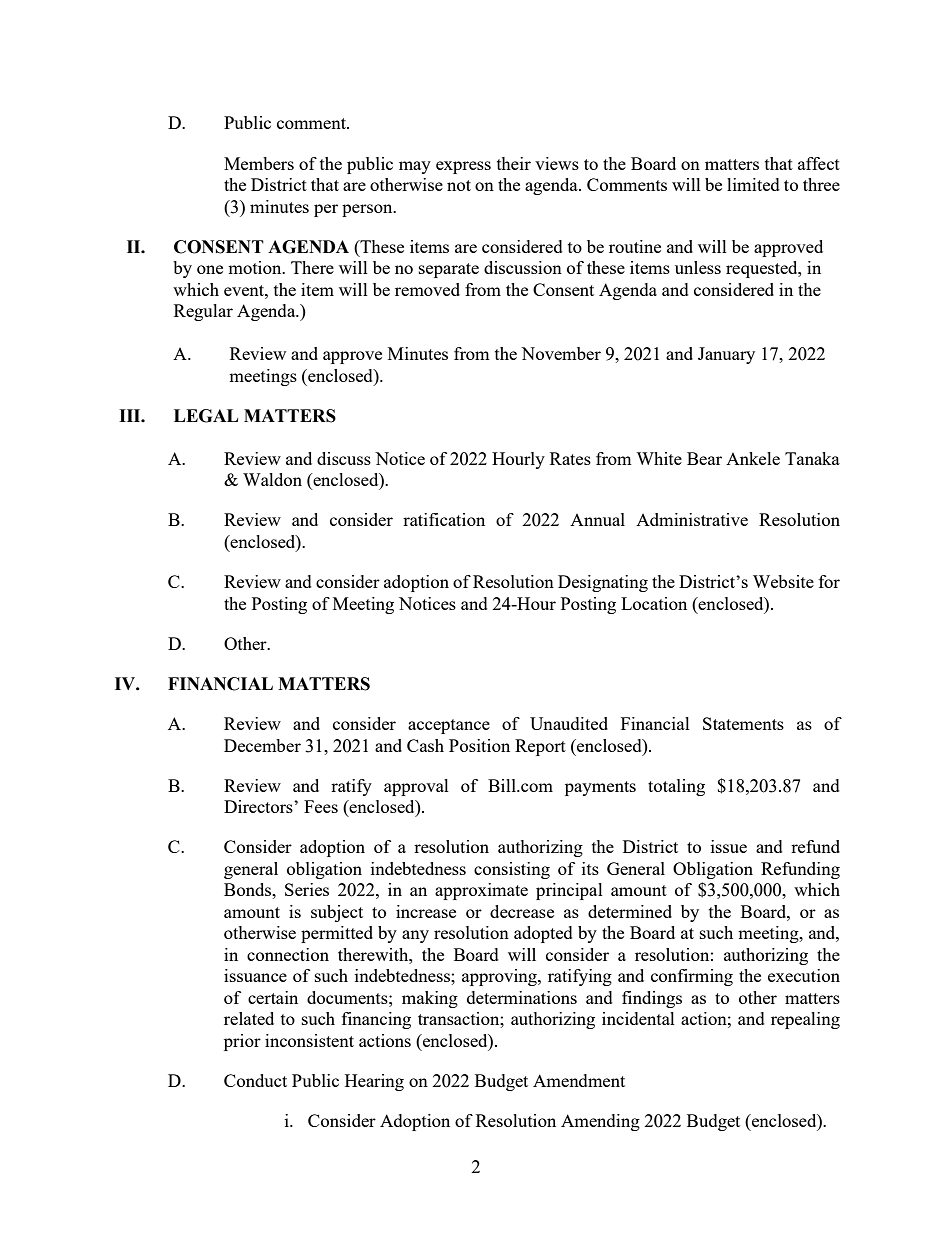  Describe the element at coordinates (255, 1080) in the image. I see `Conduct` at that location.
